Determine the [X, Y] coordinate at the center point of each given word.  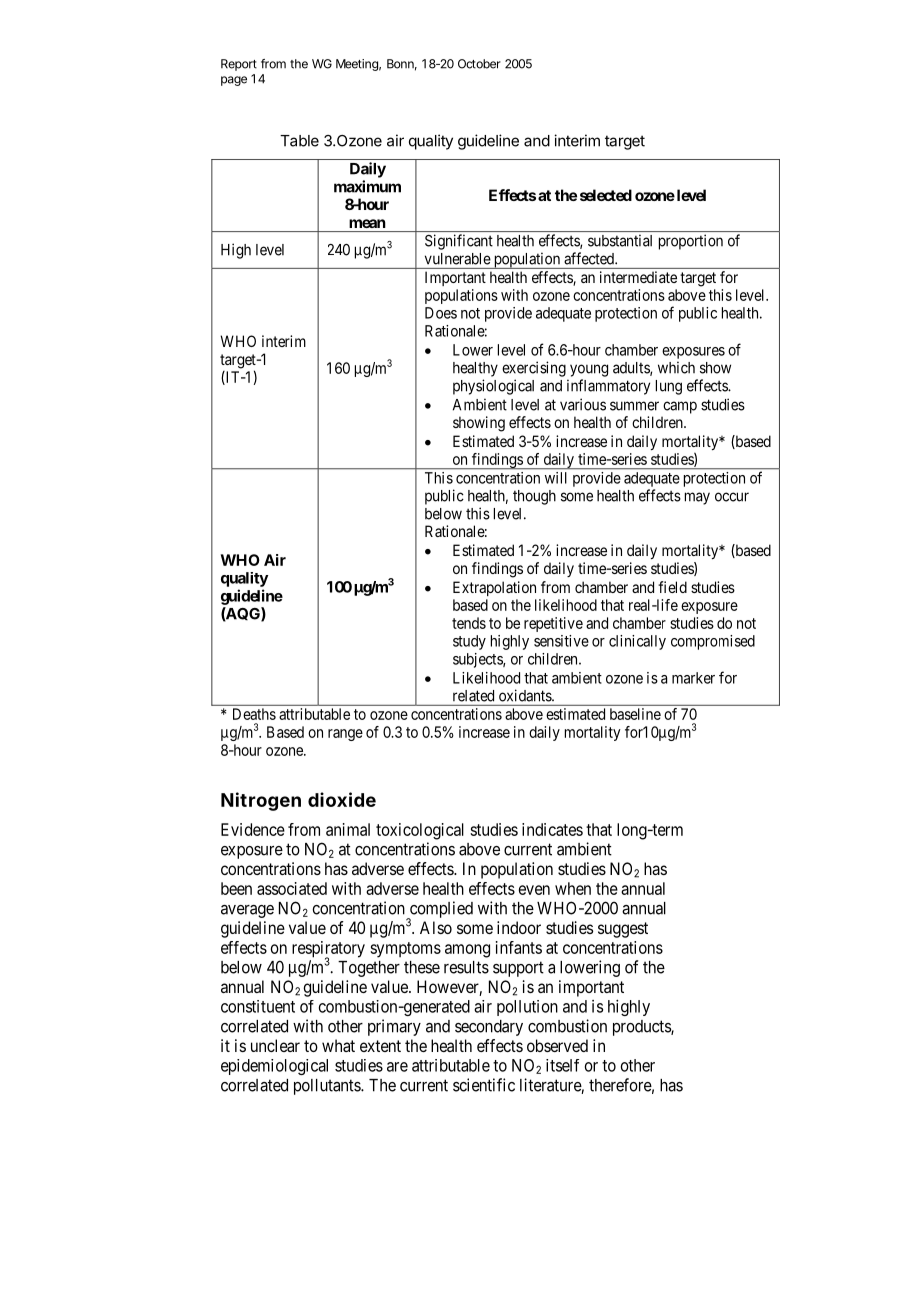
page [234, 81]
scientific [484, 1085]
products [642, 1028]
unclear [275, 1045]
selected [606, 195]
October [479, 64]
